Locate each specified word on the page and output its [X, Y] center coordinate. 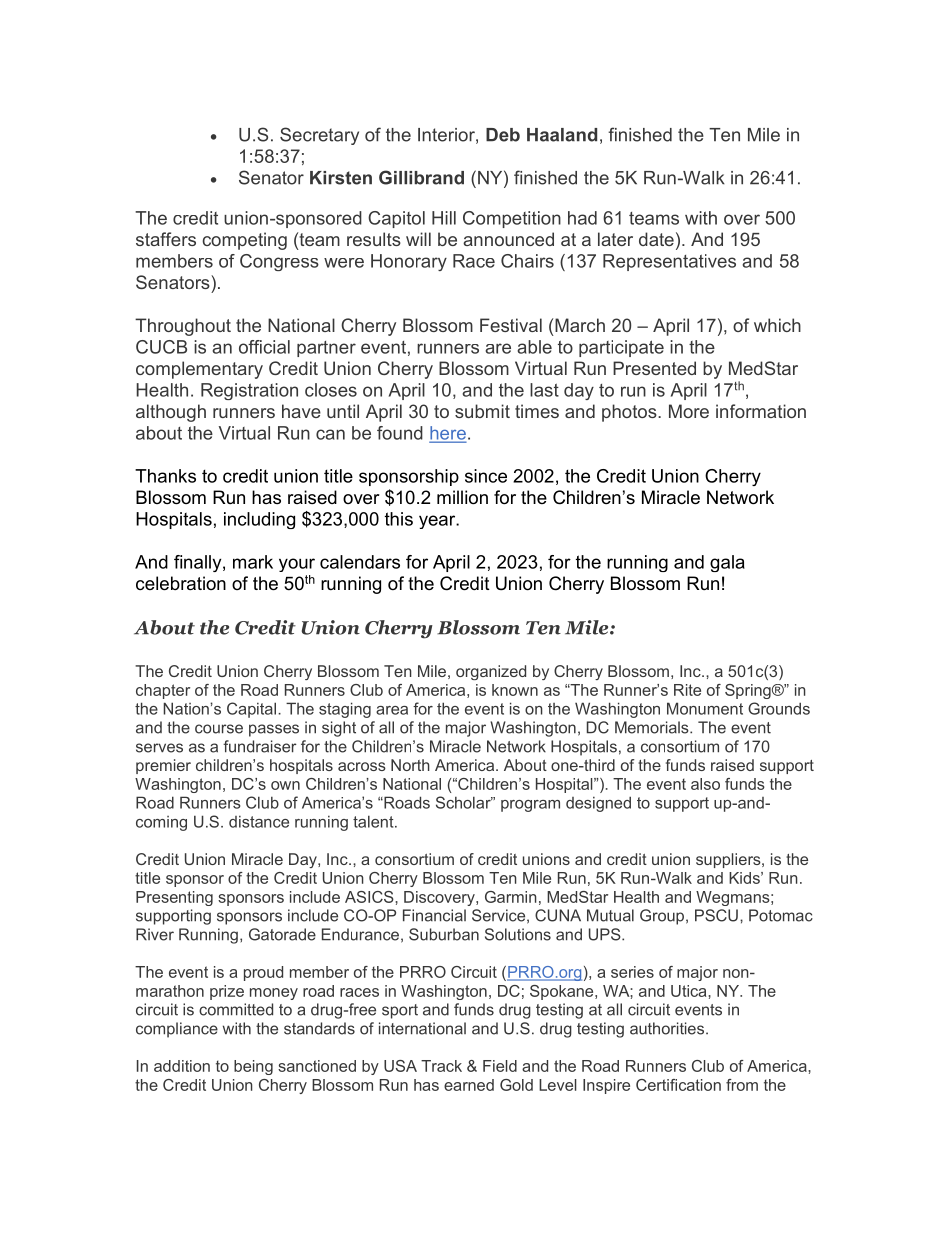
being [253, 1067]
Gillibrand [421, 177]
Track [441, 1066]
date [656, 239]
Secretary [319, 136]
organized [491, 672]
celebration [181, 583]
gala [727, 563]
